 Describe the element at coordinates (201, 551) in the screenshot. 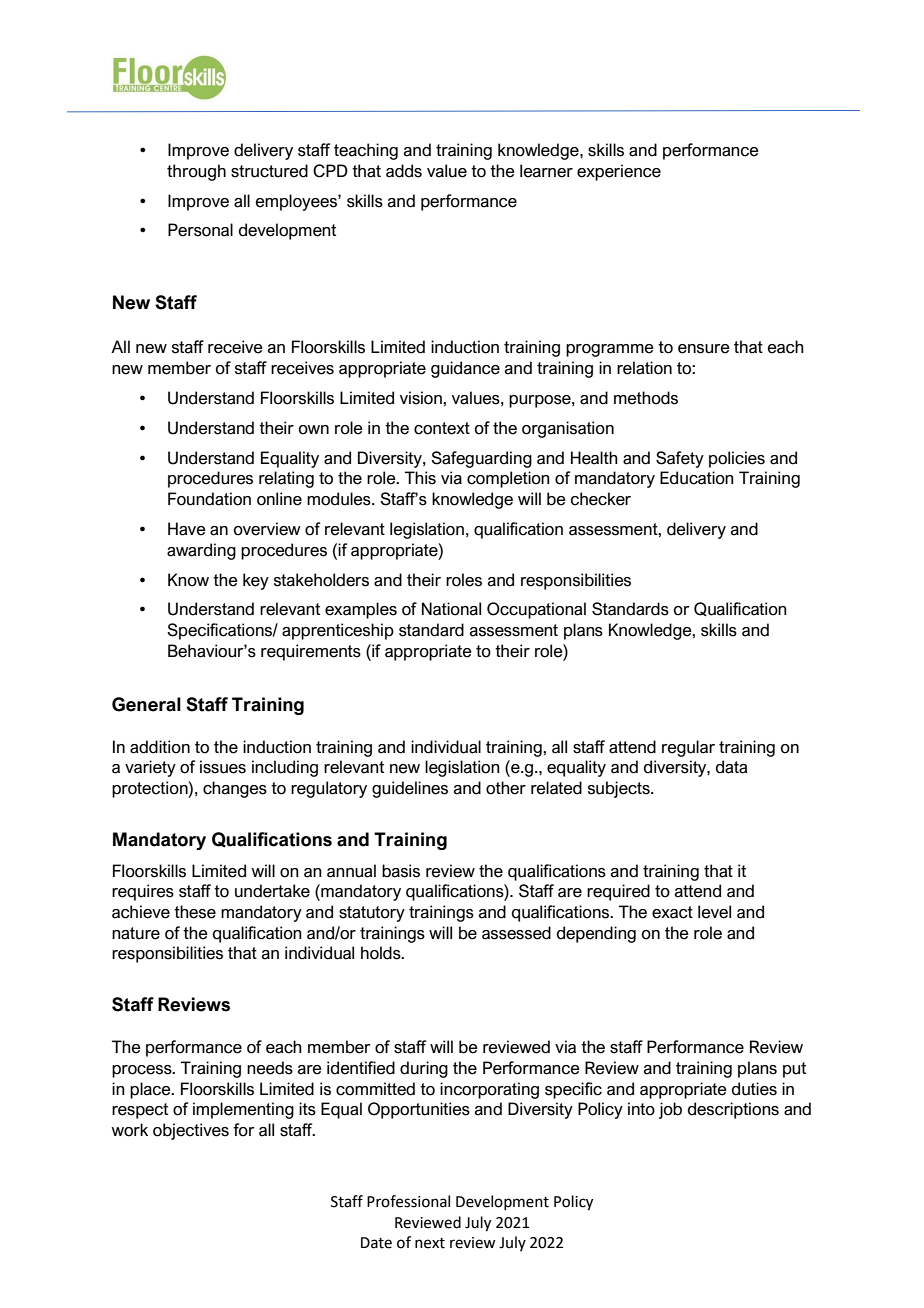

I see `awarding` at that location.
